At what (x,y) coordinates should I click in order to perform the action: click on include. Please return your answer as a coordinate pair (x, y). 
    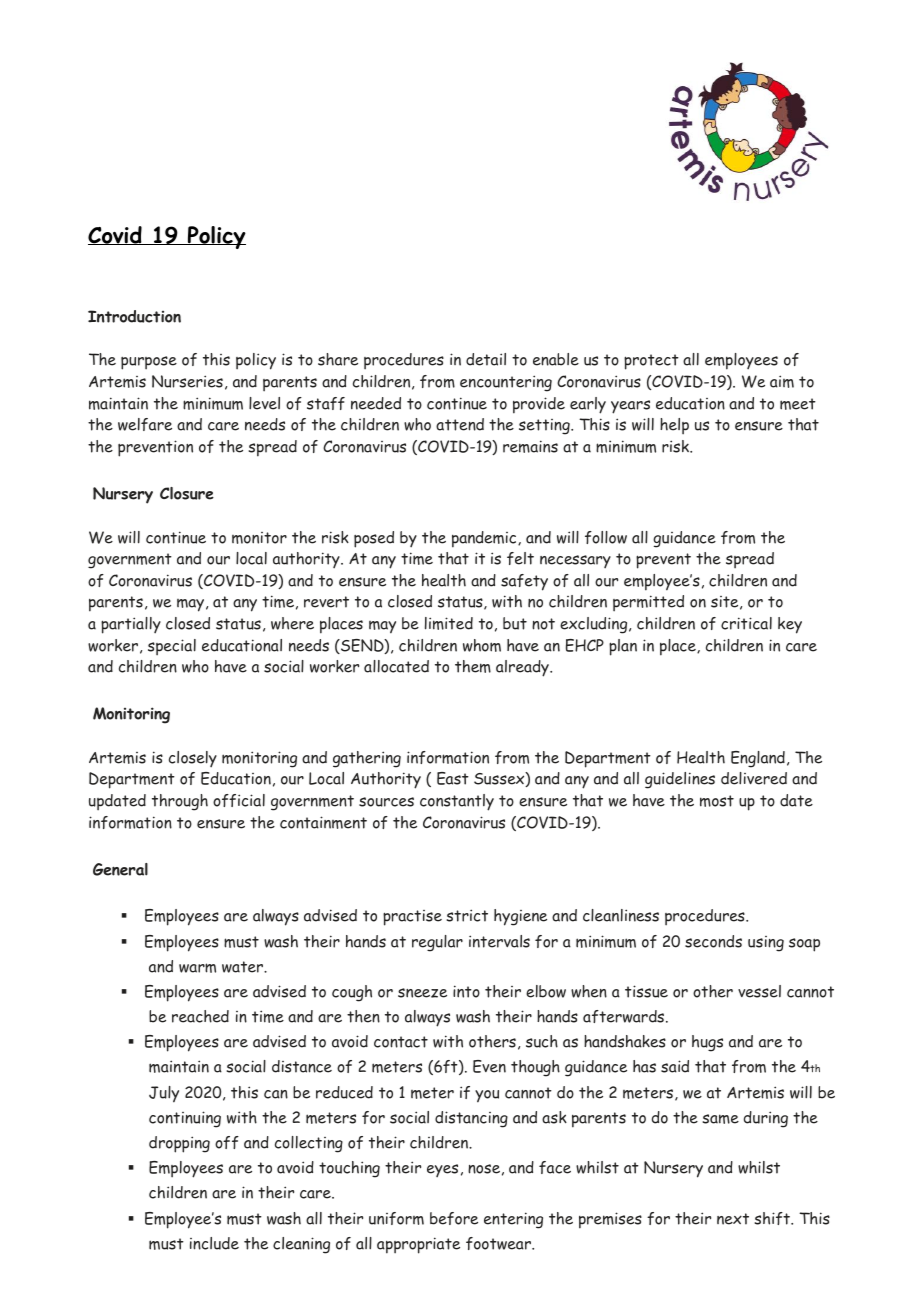
    Looking at the image, I should click on (214, 1243).
